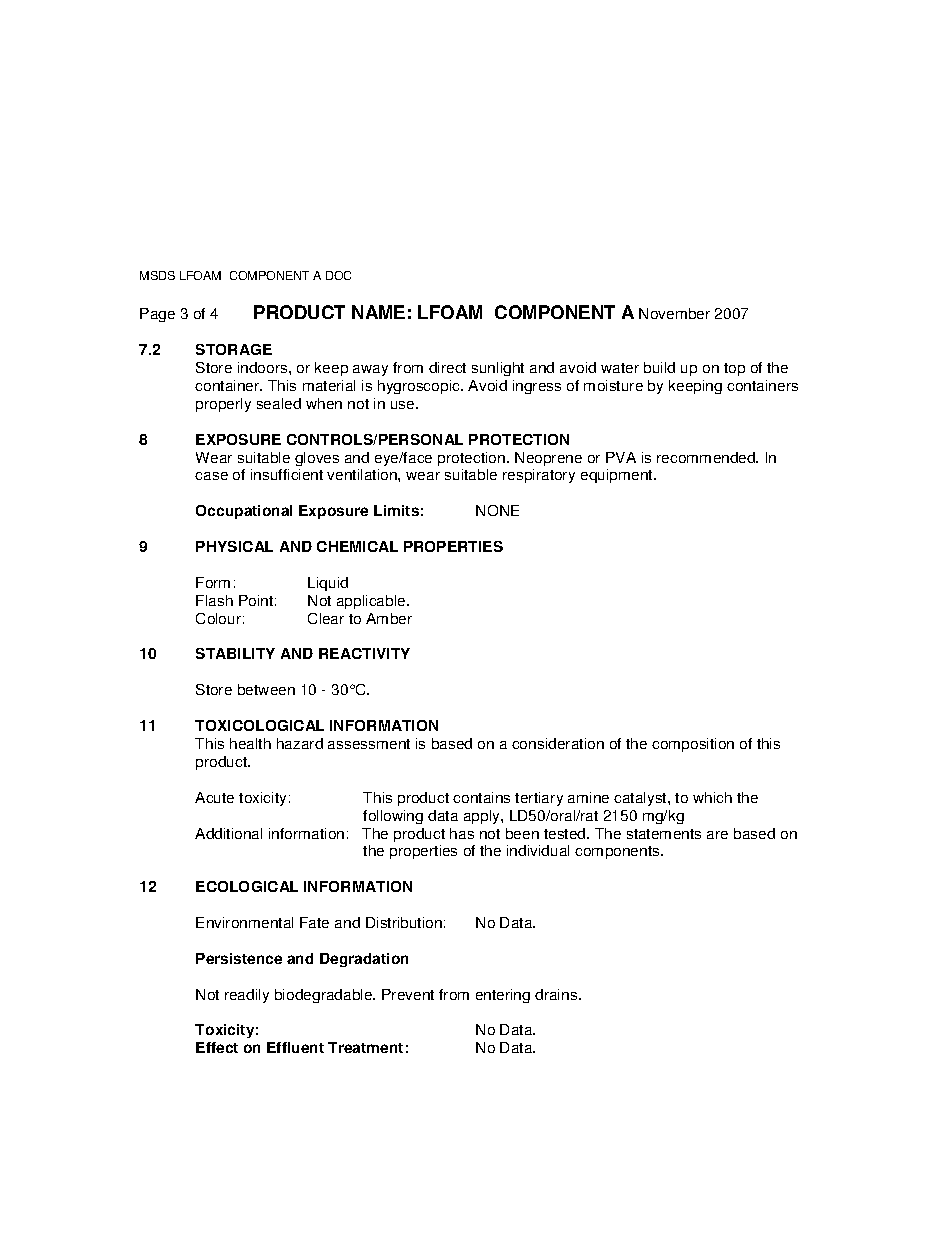  Describe the element at coordinates (462, 833) in the screenshot. I see `has` at that location.
